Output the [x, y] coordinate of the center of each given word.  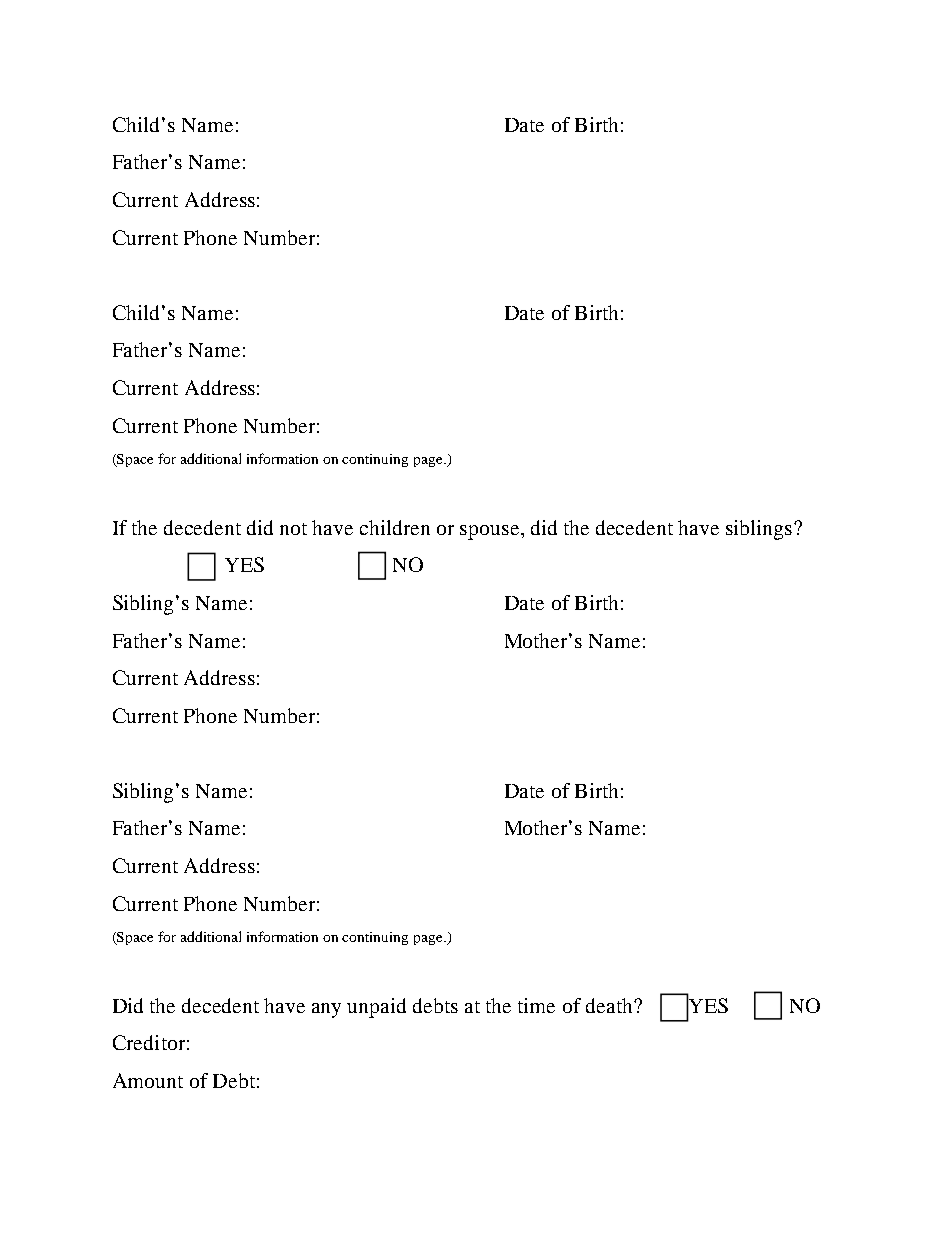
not [293, 529]
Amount [148, 1080]
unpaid [376, 1008]
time [536, 1005]
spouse [491, 532]
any [326, 1010]
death [610, 1005]
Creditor [149, 1042]
